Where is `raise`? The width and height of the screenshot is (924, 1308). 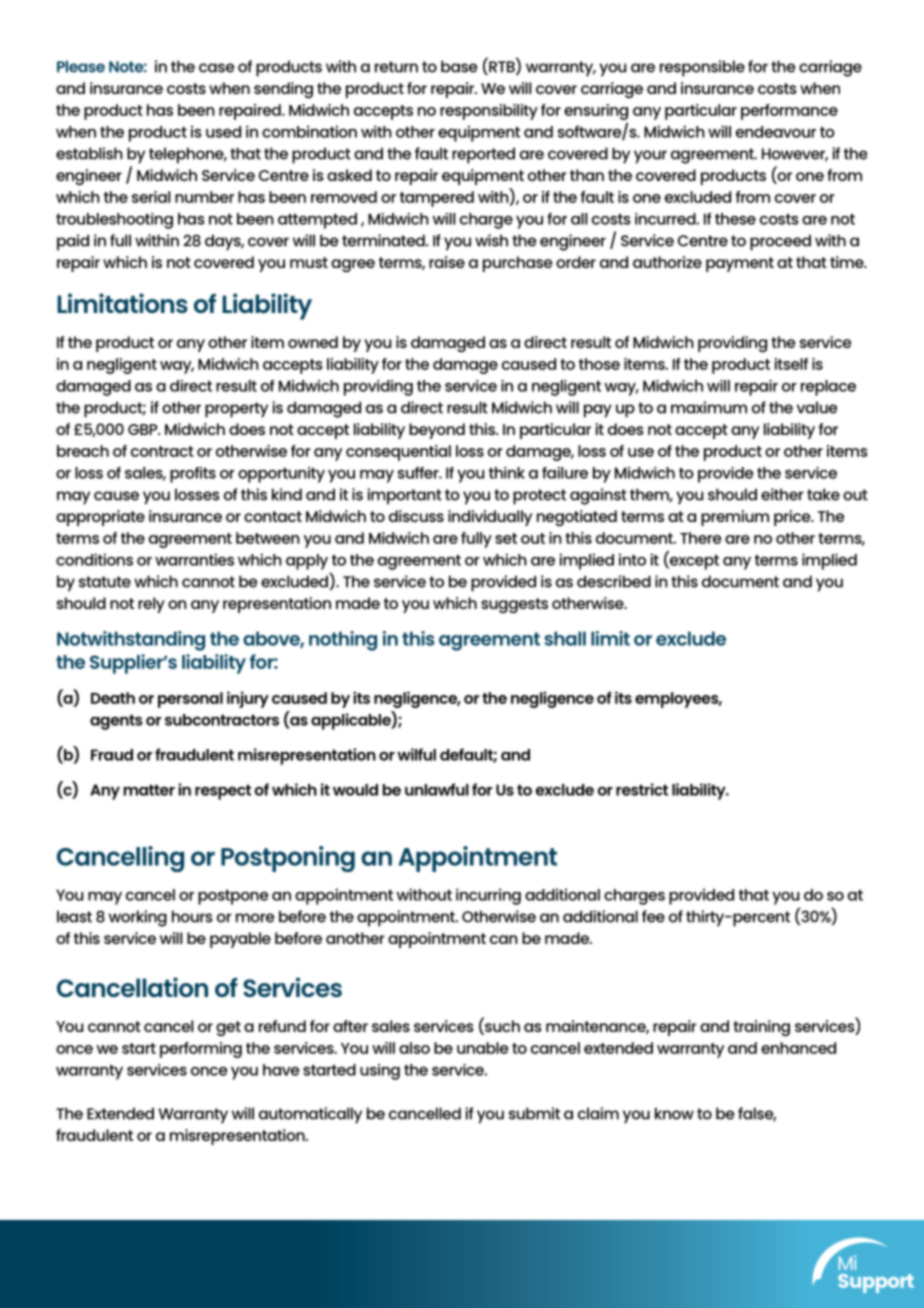
raise is located at coordinates (447, 262).
